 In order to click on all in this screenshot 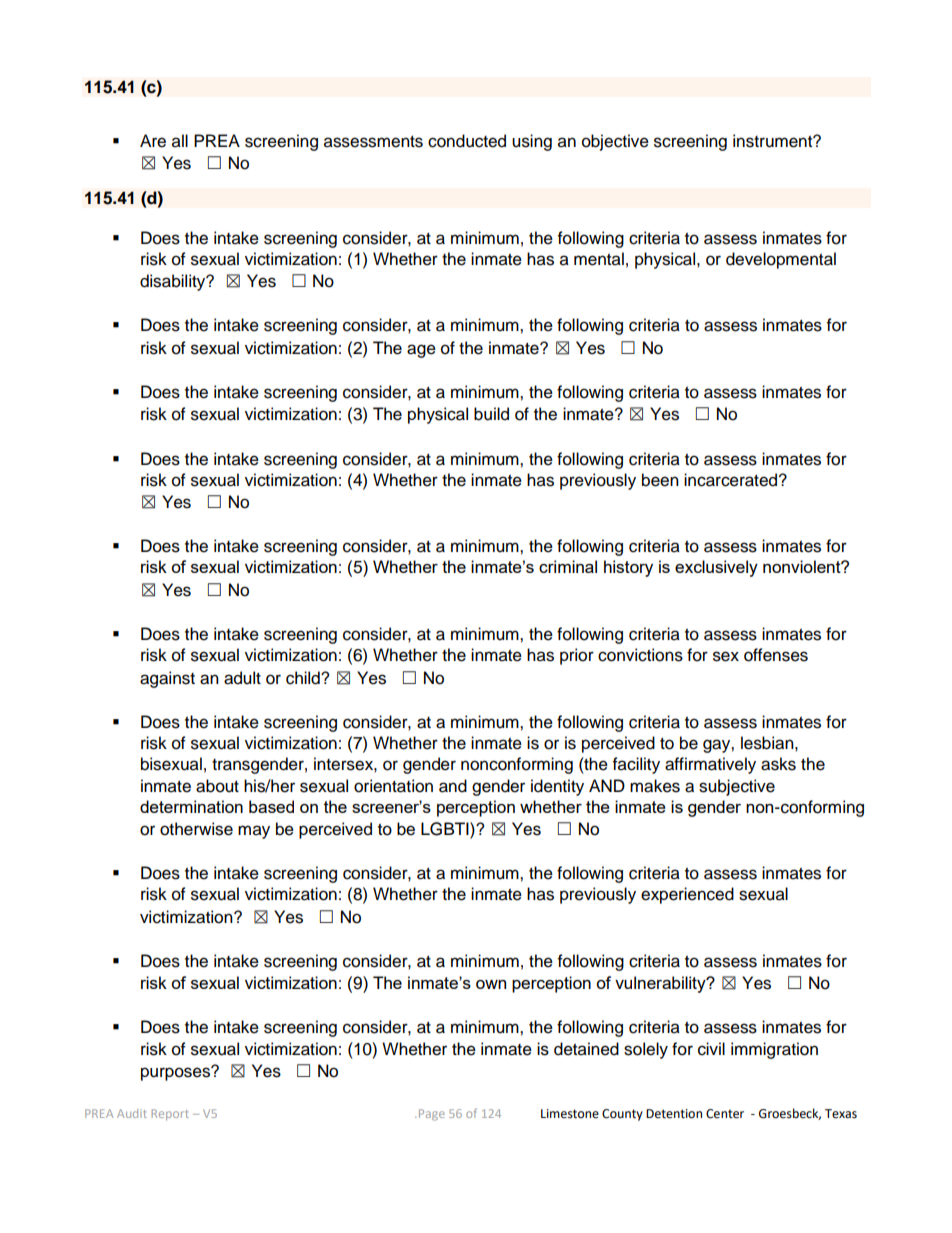, I will do `click(180, 141)`.
